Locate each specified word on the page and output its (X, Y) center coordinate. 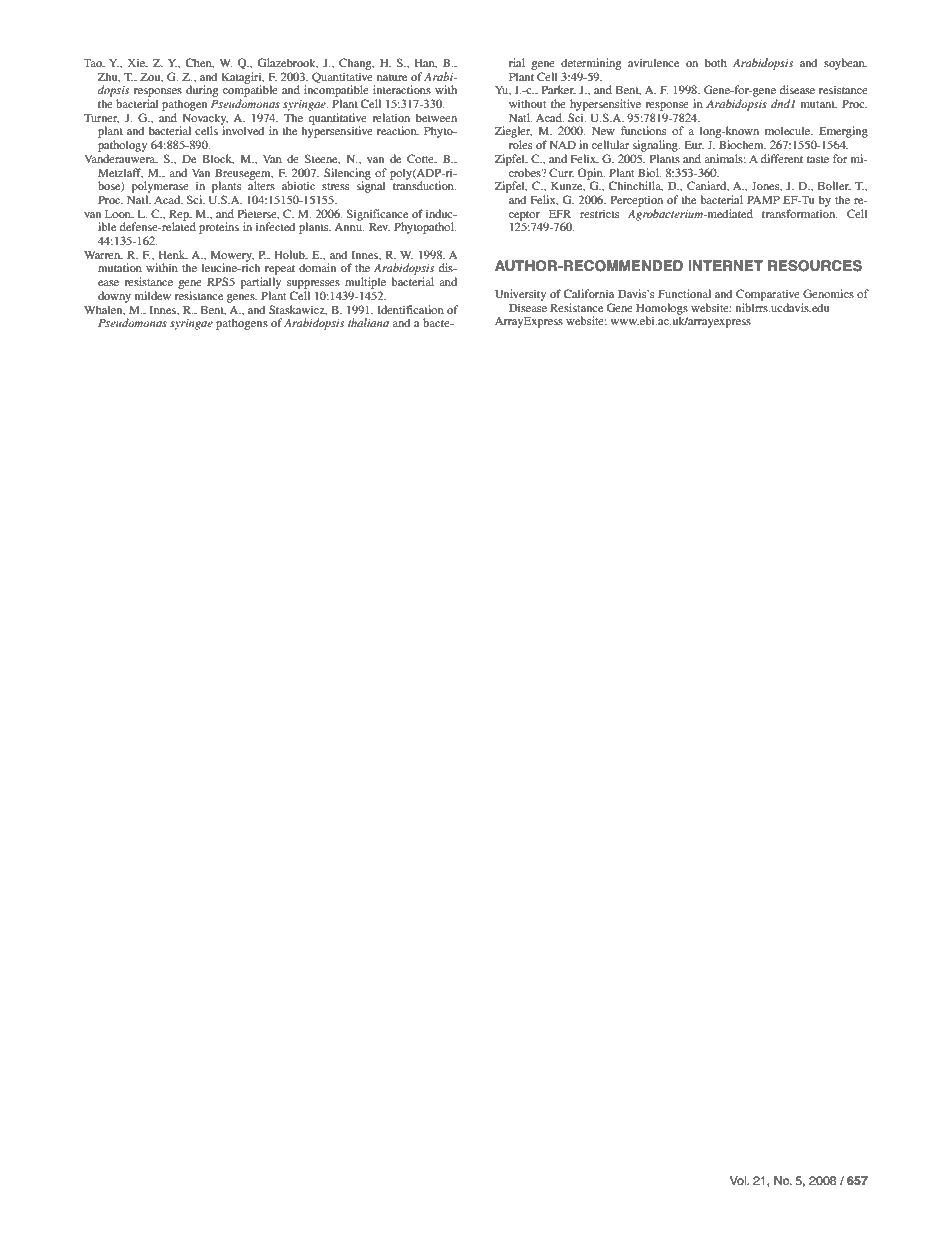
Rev (379, 226)
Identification (410, 309)
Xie (137, 63)
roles (520, 144)
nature (392, 77)
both (716, 62)
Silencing (347, 175)
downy (114, 297)
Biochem (742, 144)
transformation (800, 213)
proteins (219, 228)
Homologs (662, 310)
